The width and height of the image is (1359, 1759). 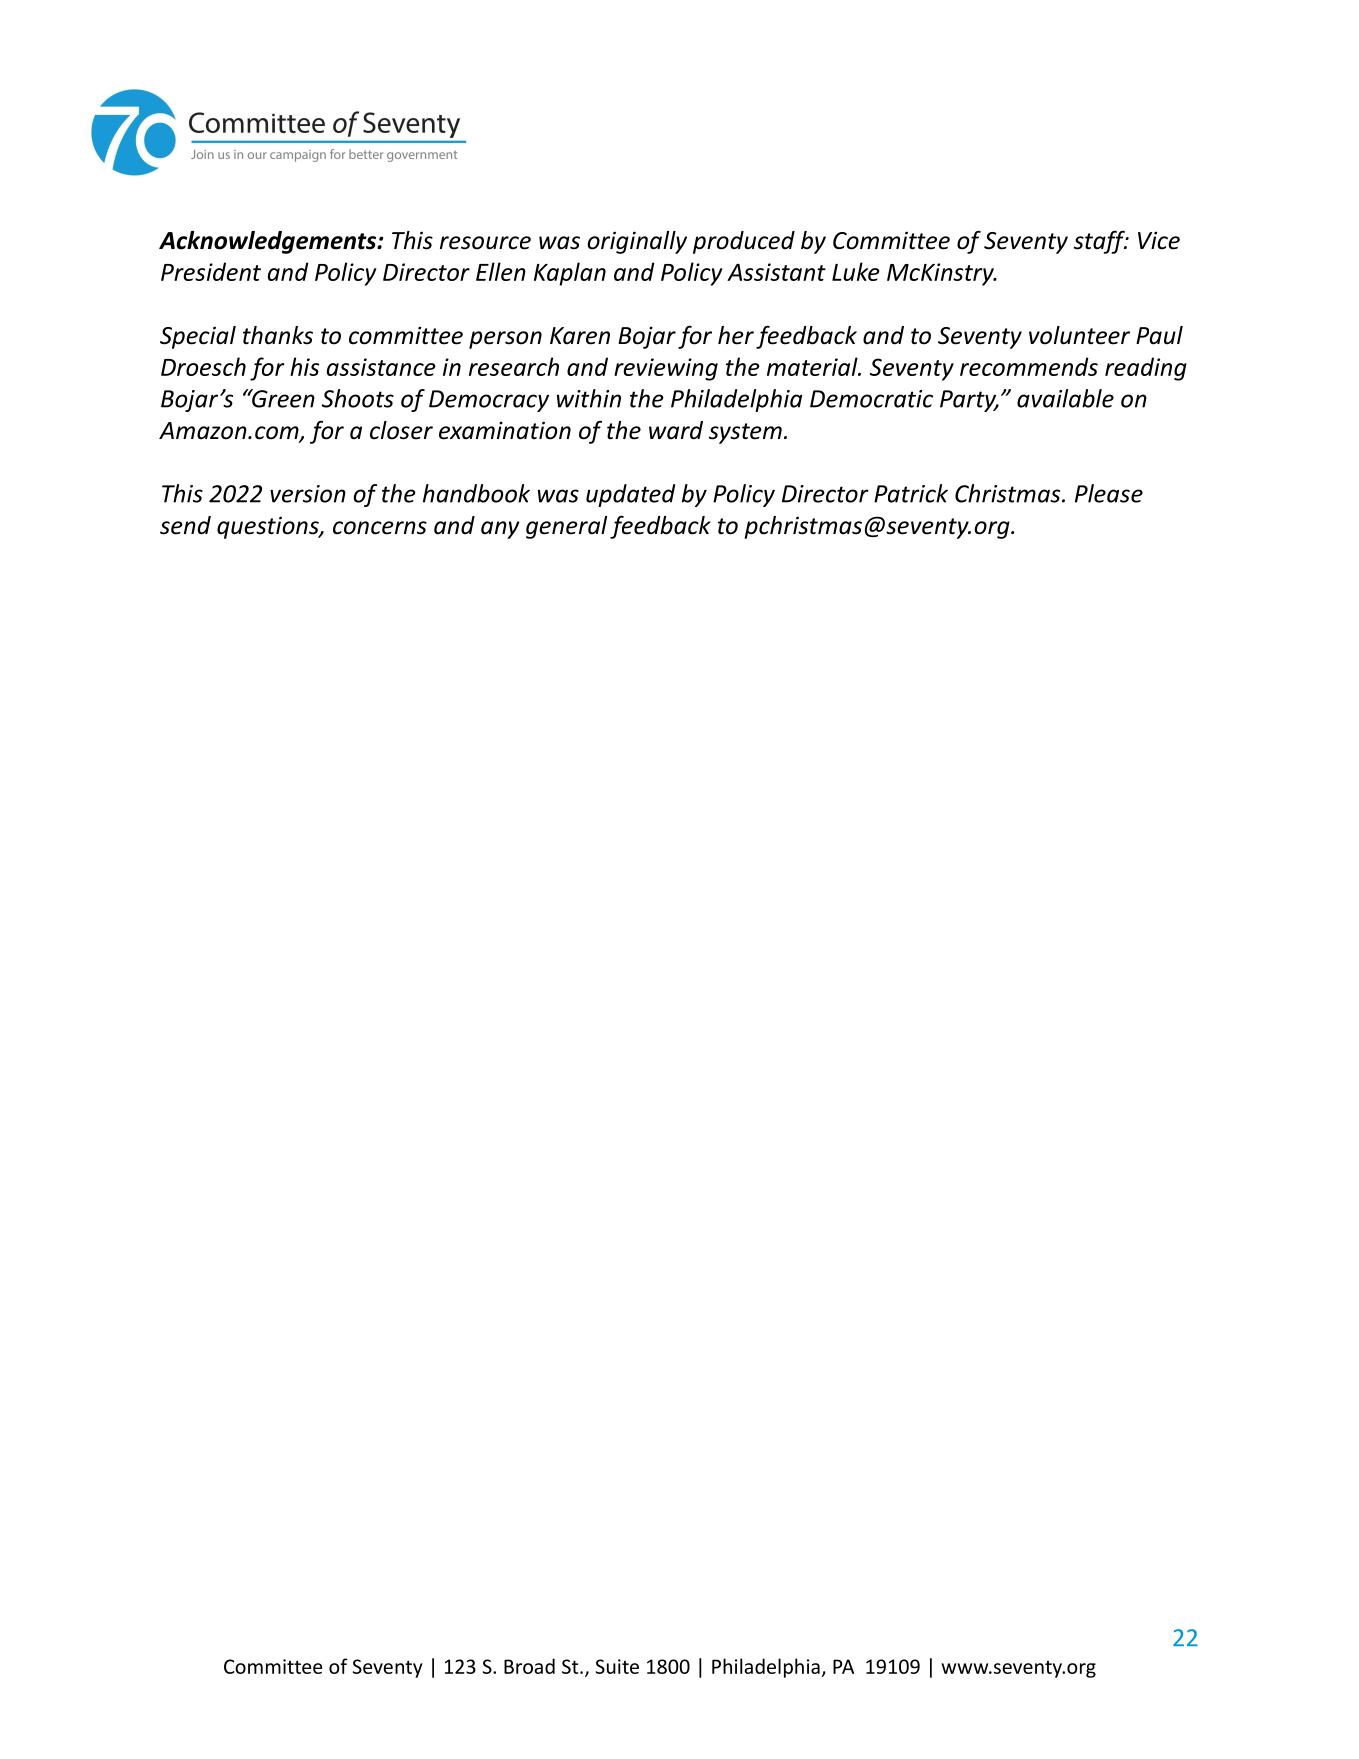 What do you see at coordinates (529, 1666) in the image?
I see `Broad` at bounding box center [529, 1666].
